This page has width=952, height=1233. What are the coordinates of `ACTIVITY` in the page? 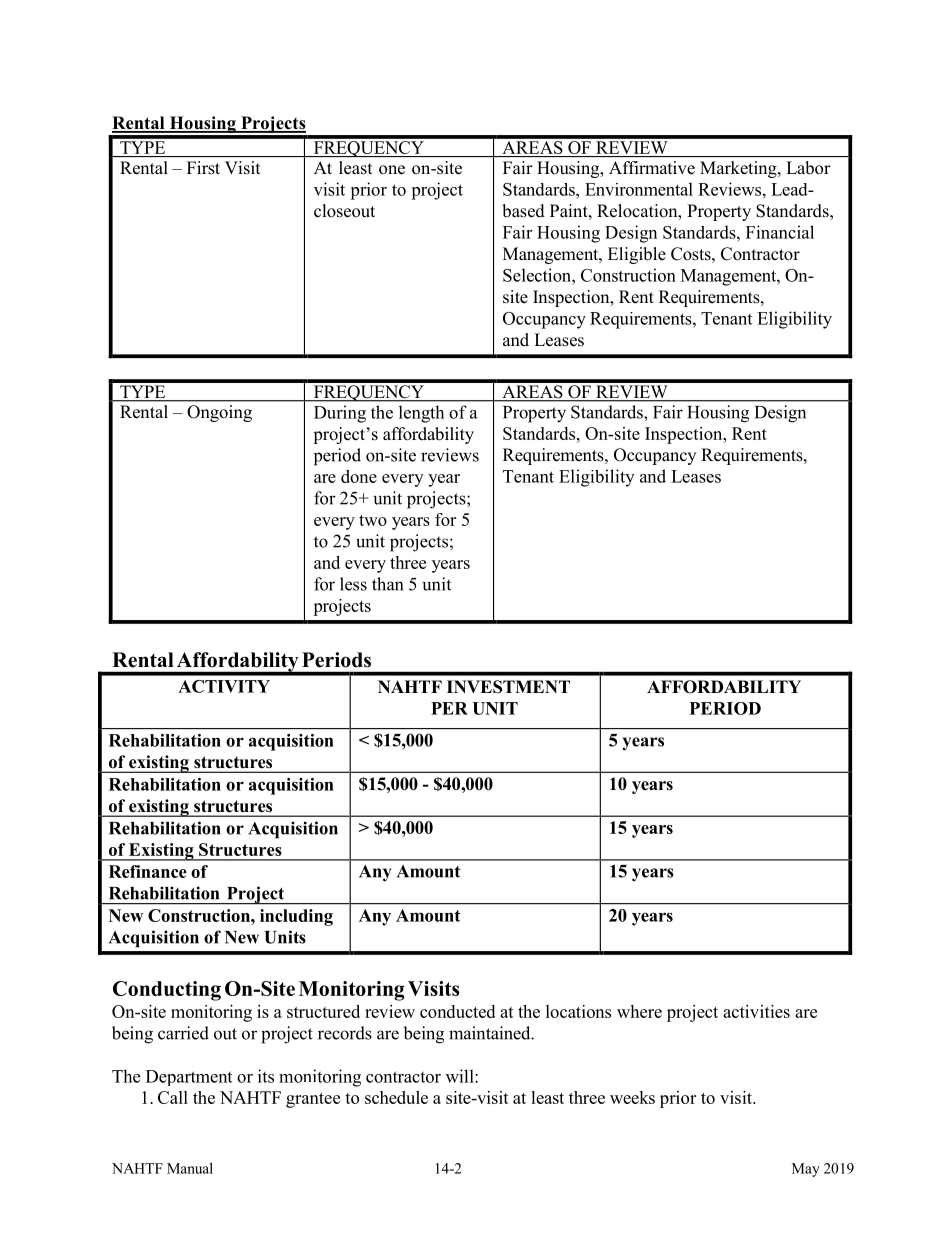 It's located at (224, 686).
